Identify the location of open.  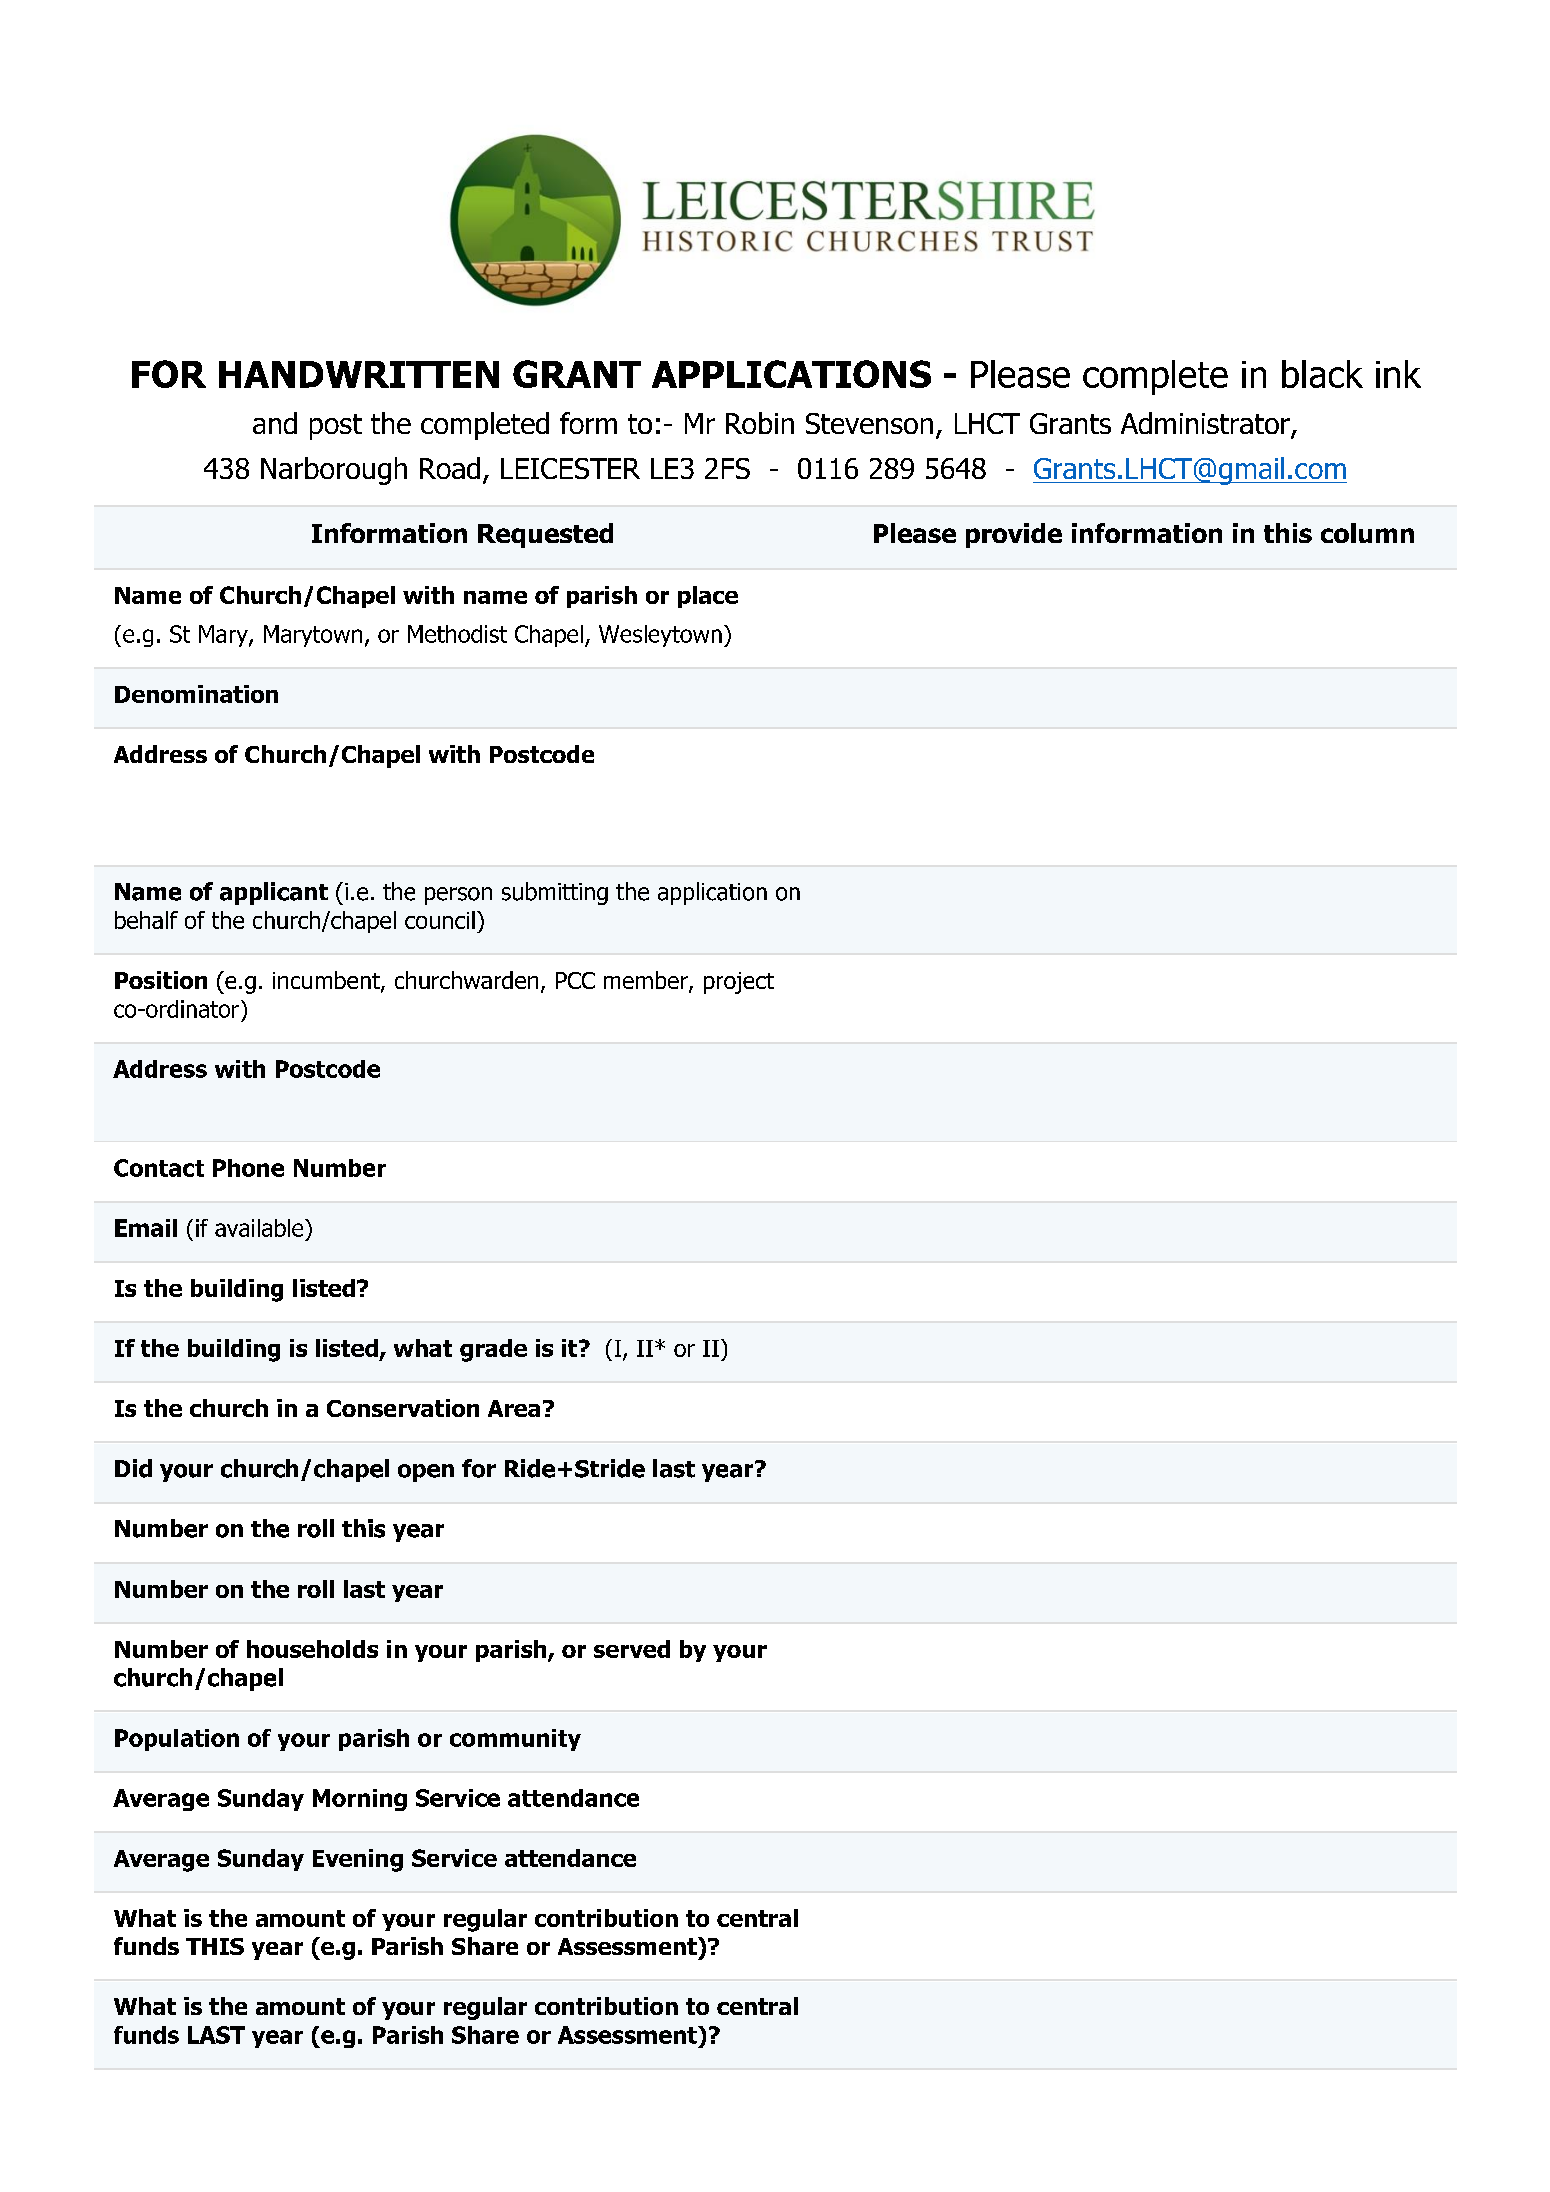
(426, 1473).
